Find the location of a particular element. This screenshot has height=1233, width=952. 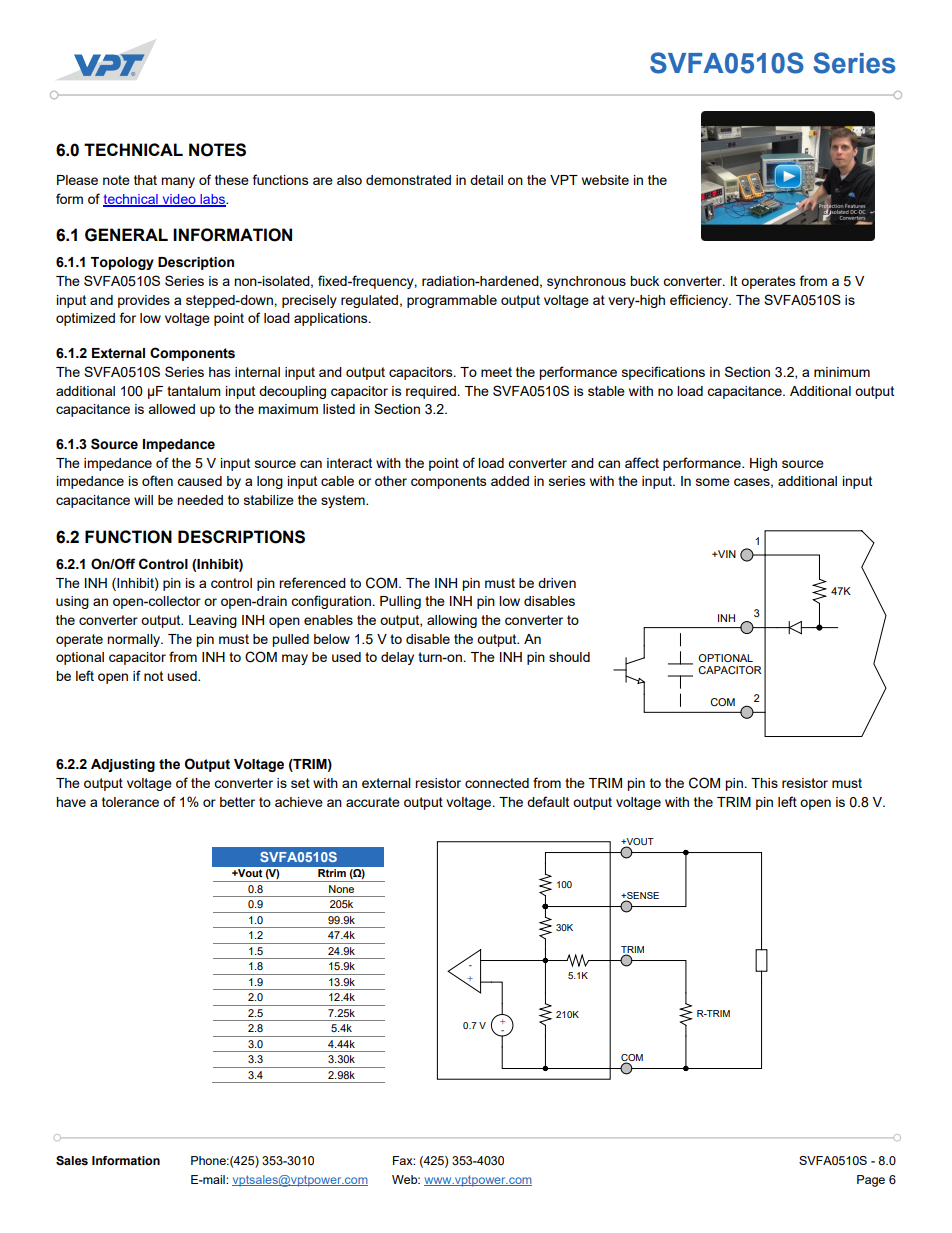

This is located at coordinates (764, 783).
